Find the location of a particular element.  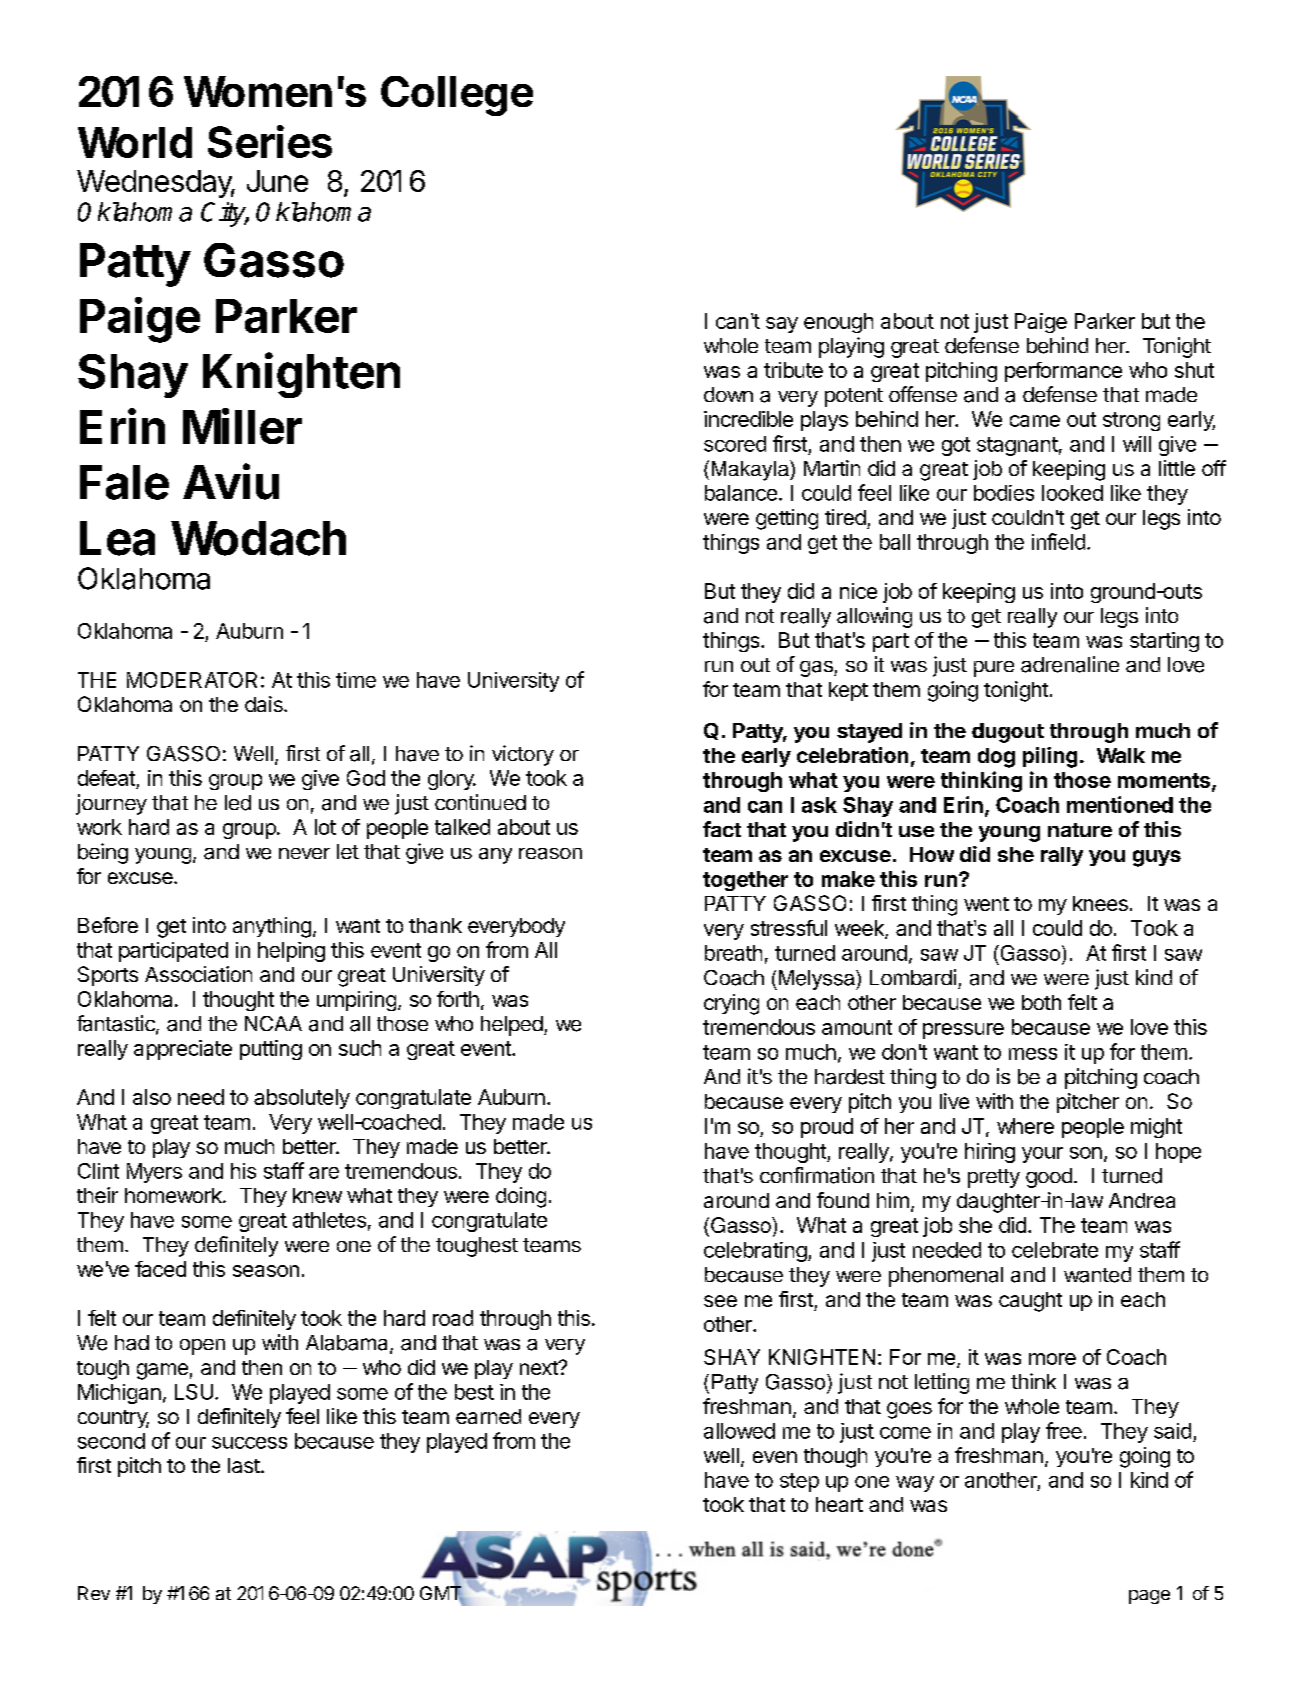

celebrate is located at coordinates (1055, 1250).
